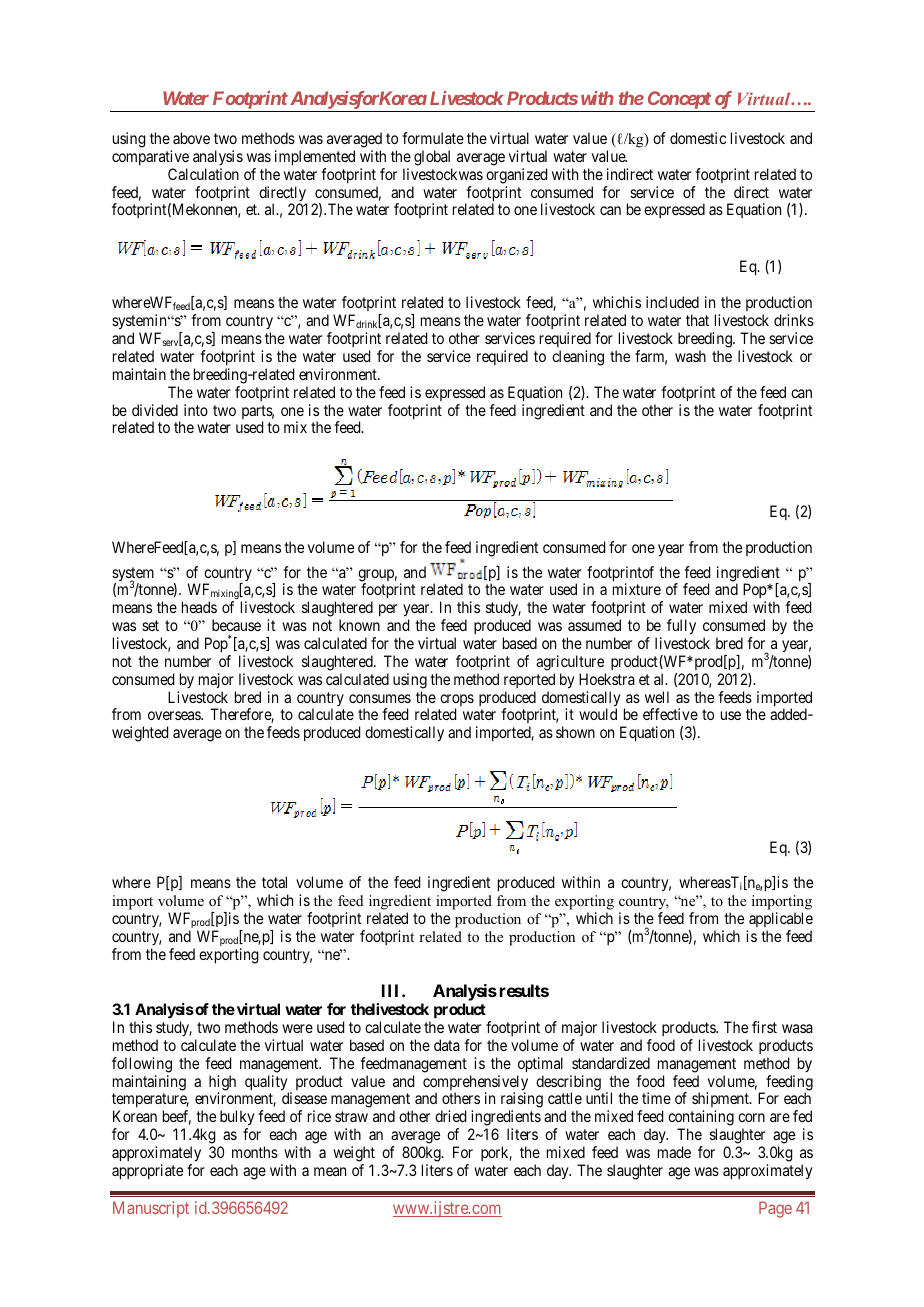  What do you see at coordinates (681, 627) in the screenshot?
I see `fully` at bounding box center [681, 627].
